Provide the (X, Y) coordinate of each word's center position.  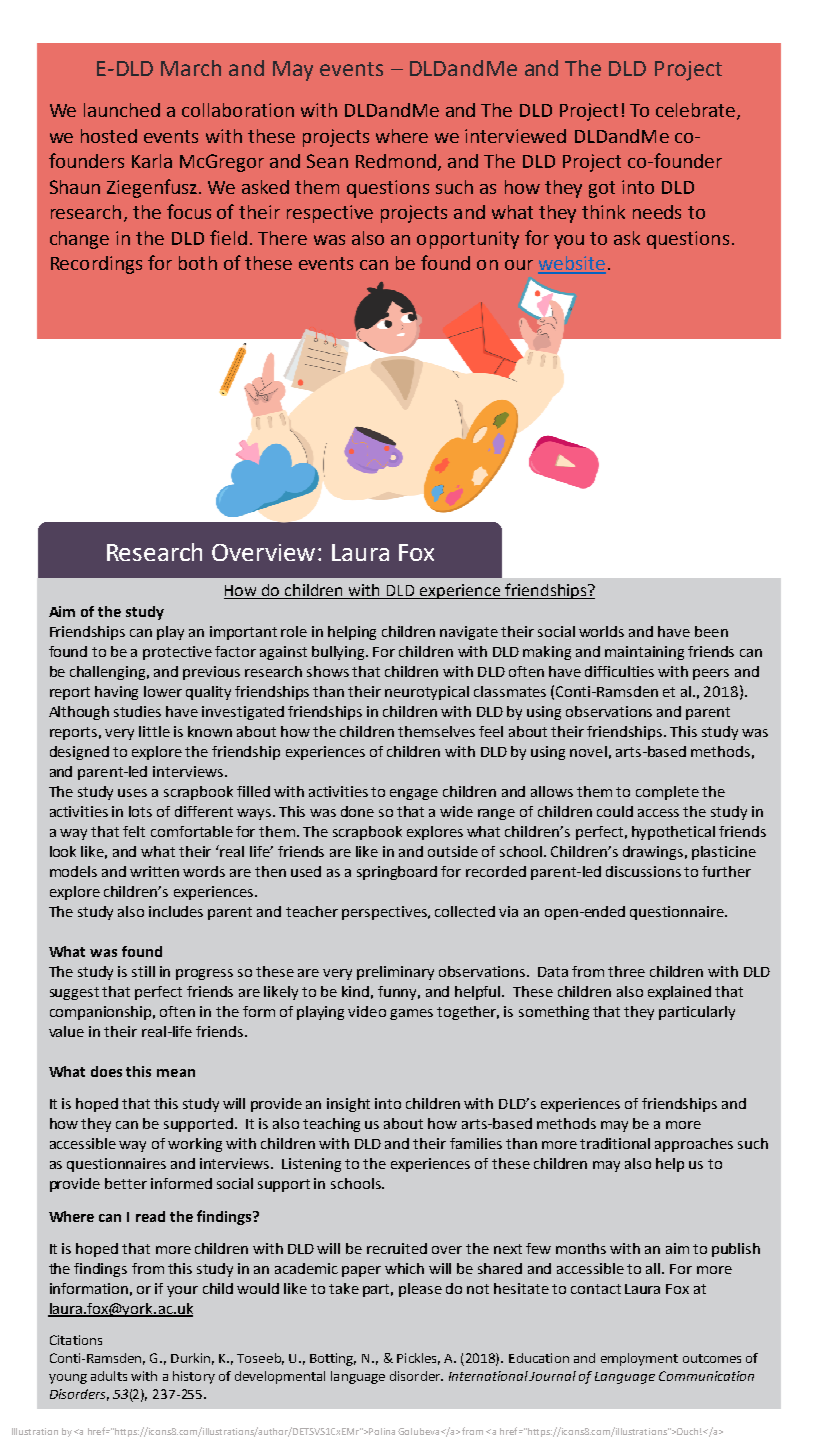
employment (639, 1359)
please (420, 1290)
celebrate (697, 111)
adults (109, 1376)
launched (122, 110)
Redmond (396, 161)
